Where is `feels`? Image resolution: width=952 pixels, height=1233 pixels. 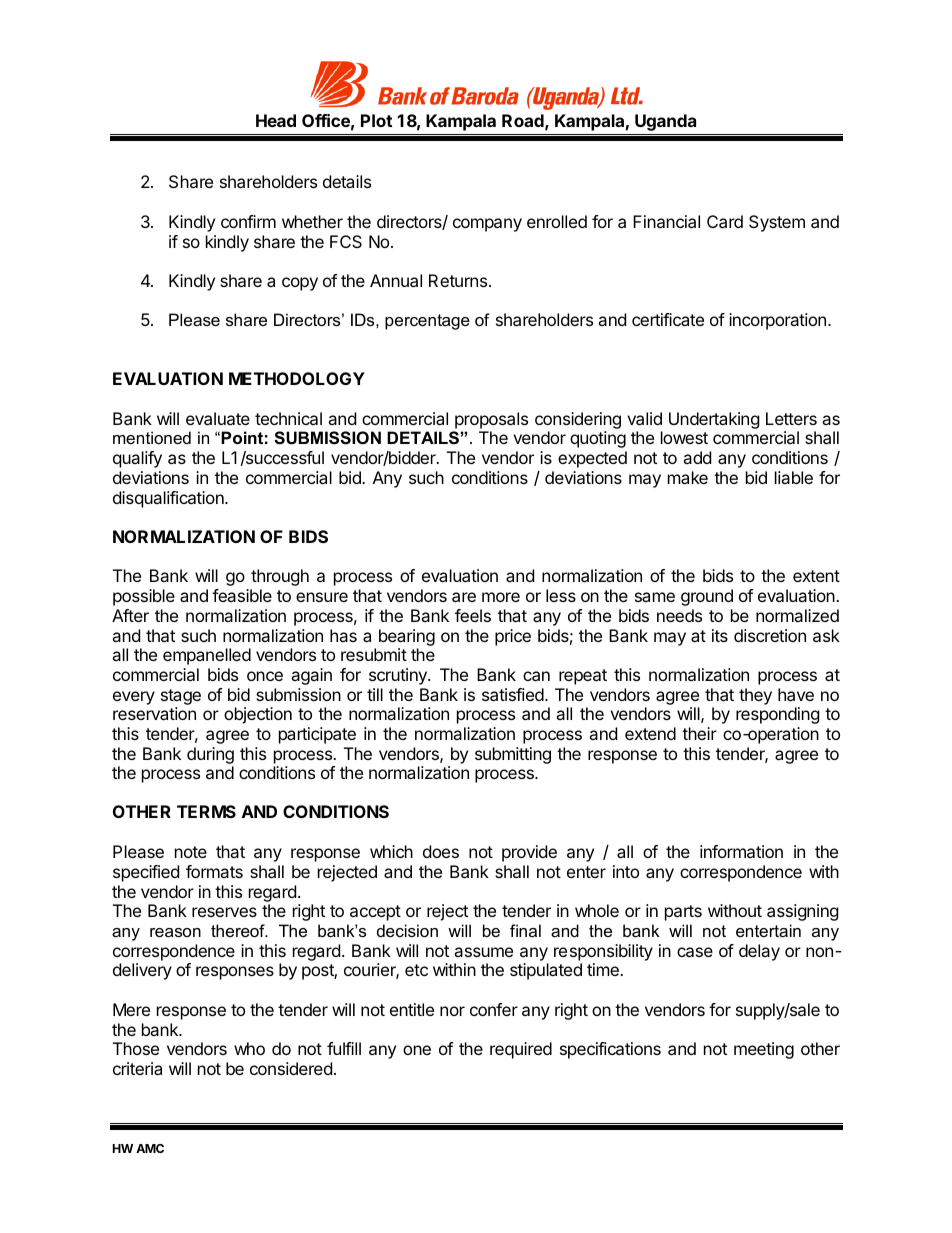
feels is located at coordinates (473, 615).
